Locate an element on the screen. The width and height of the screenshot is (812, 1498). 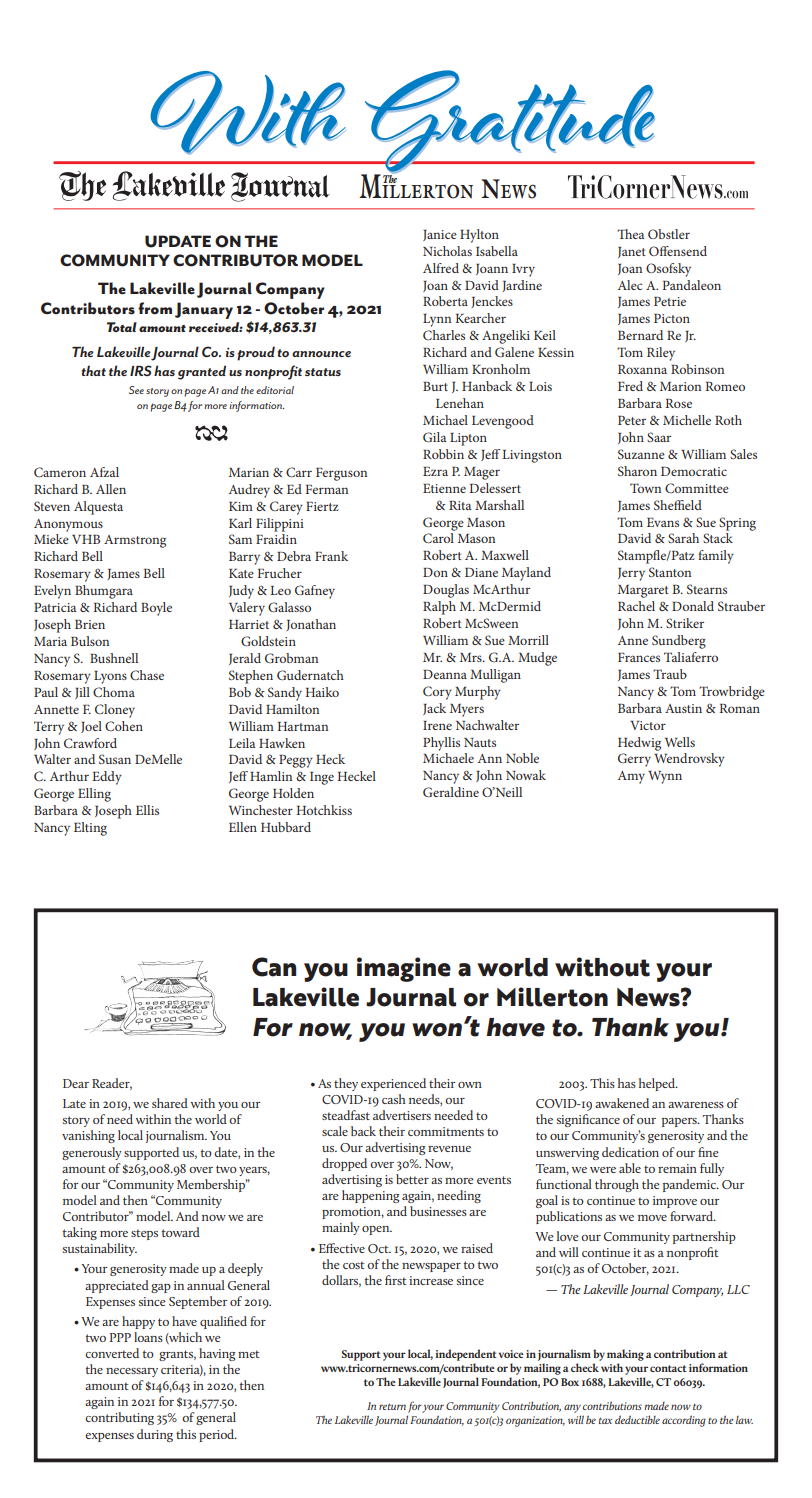
from is located at coordinates (155, 308).
